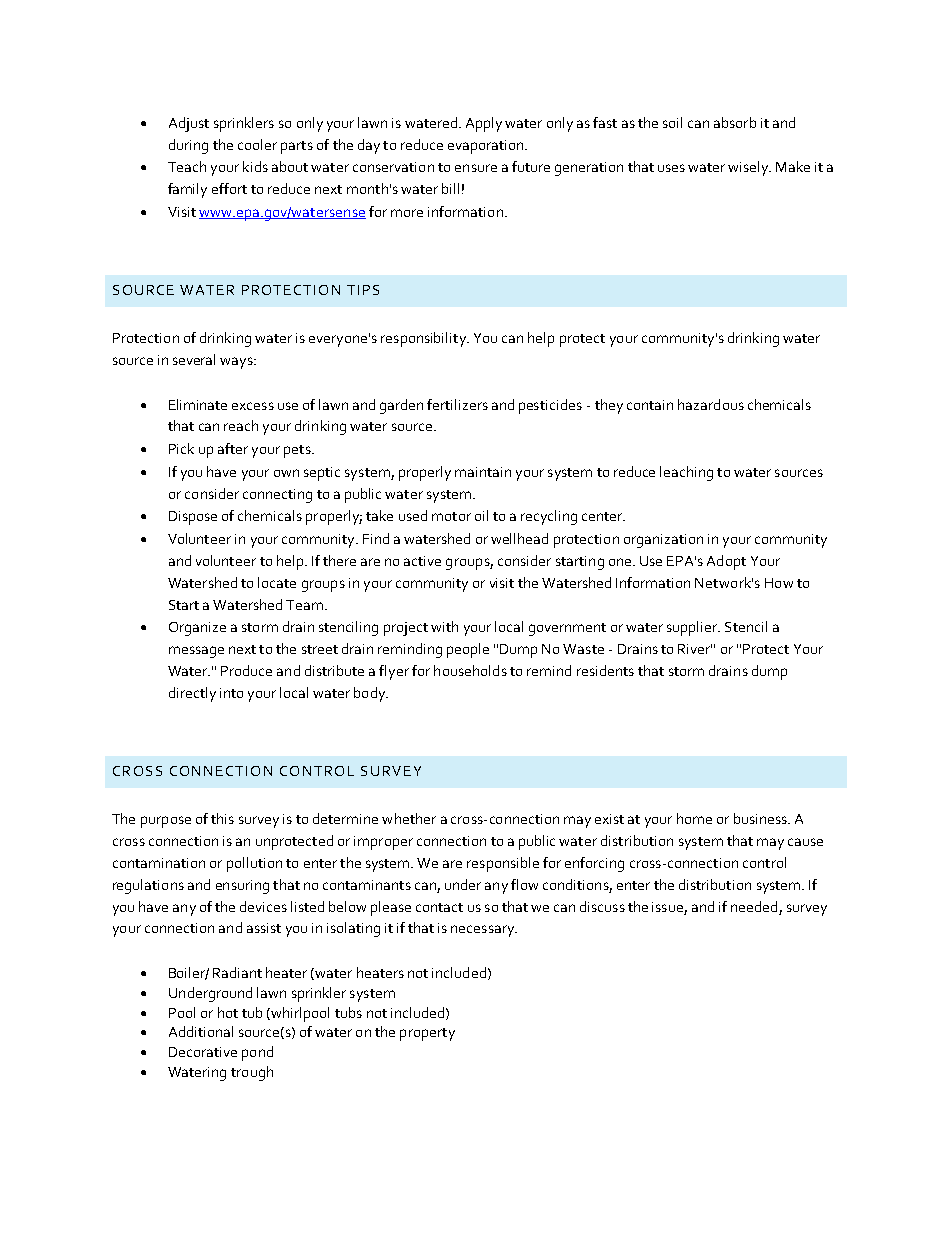 The image size is (952, 1233). Describe the element at coordinates (203, 1052) in the page. I see `Decorative` at that location.
